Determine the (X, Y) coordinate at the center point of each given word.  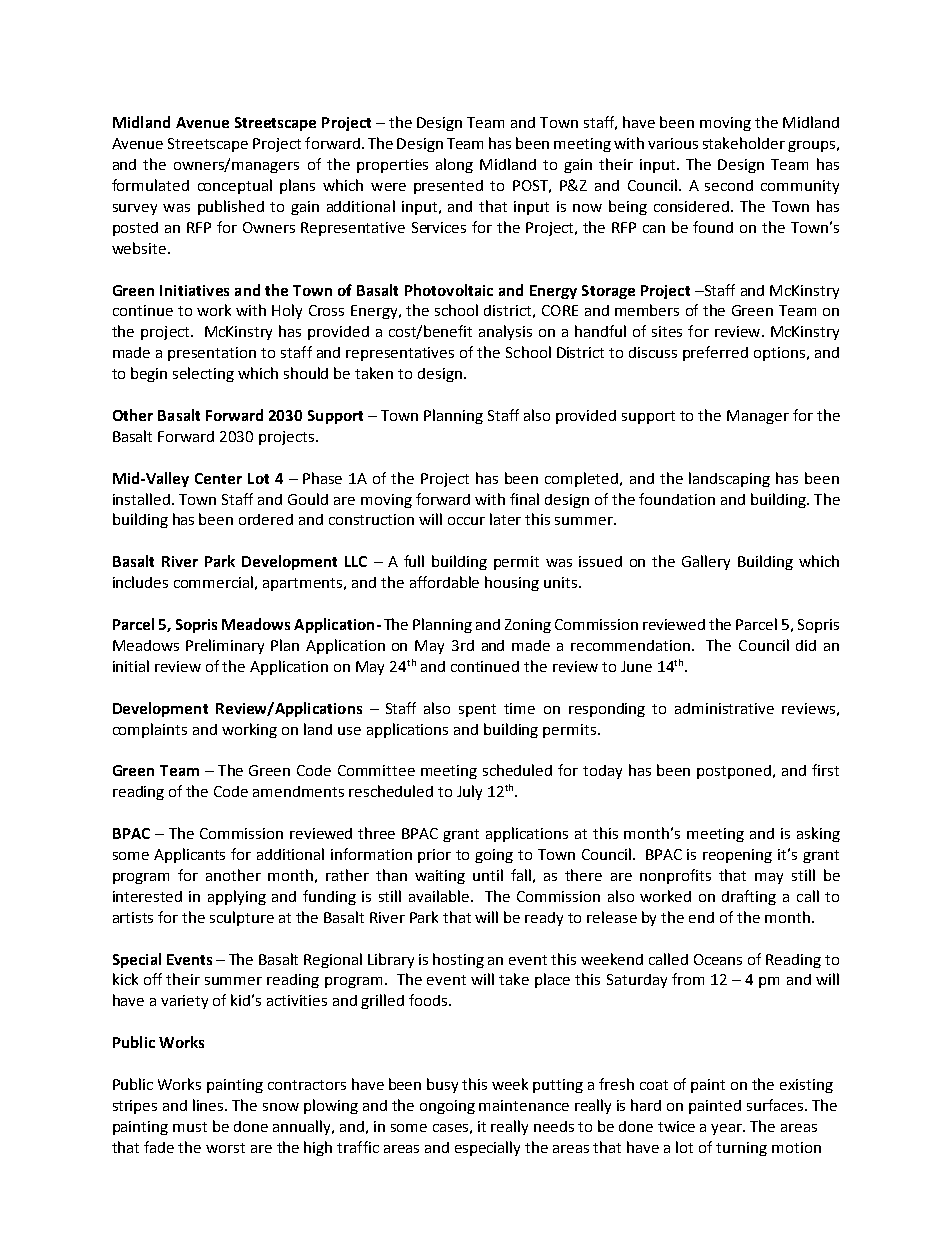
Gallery (706, 562)
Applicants (189, 855)
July (469, 792)
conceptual (235, 186)
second (729, 185)
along (454, 165)
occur (466, 521)
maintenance (524, 1105)
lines (210, 1105)
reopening (737, 856)
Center (218, 478)
